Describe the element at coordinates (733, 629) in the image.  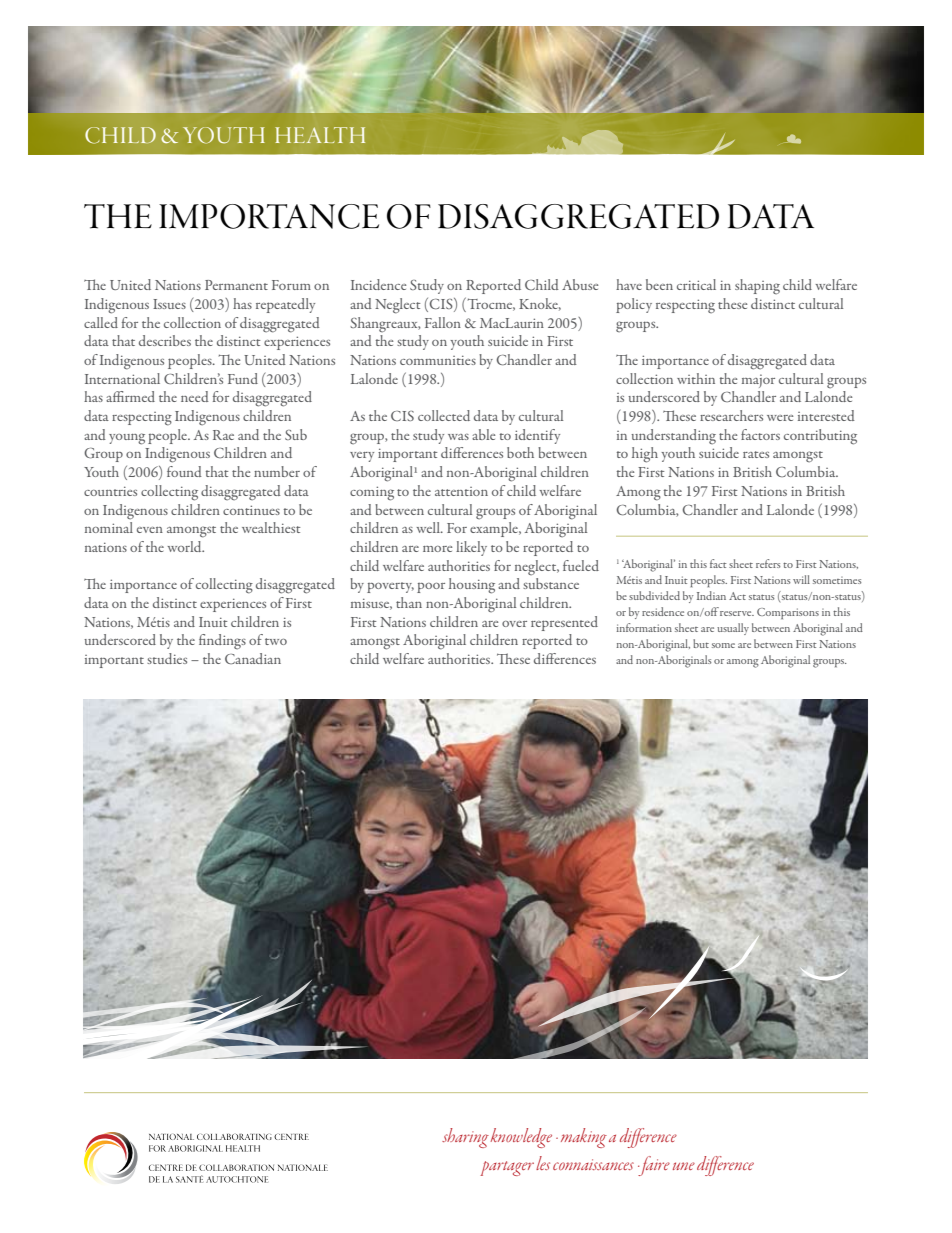
I see `usually` at that location.
